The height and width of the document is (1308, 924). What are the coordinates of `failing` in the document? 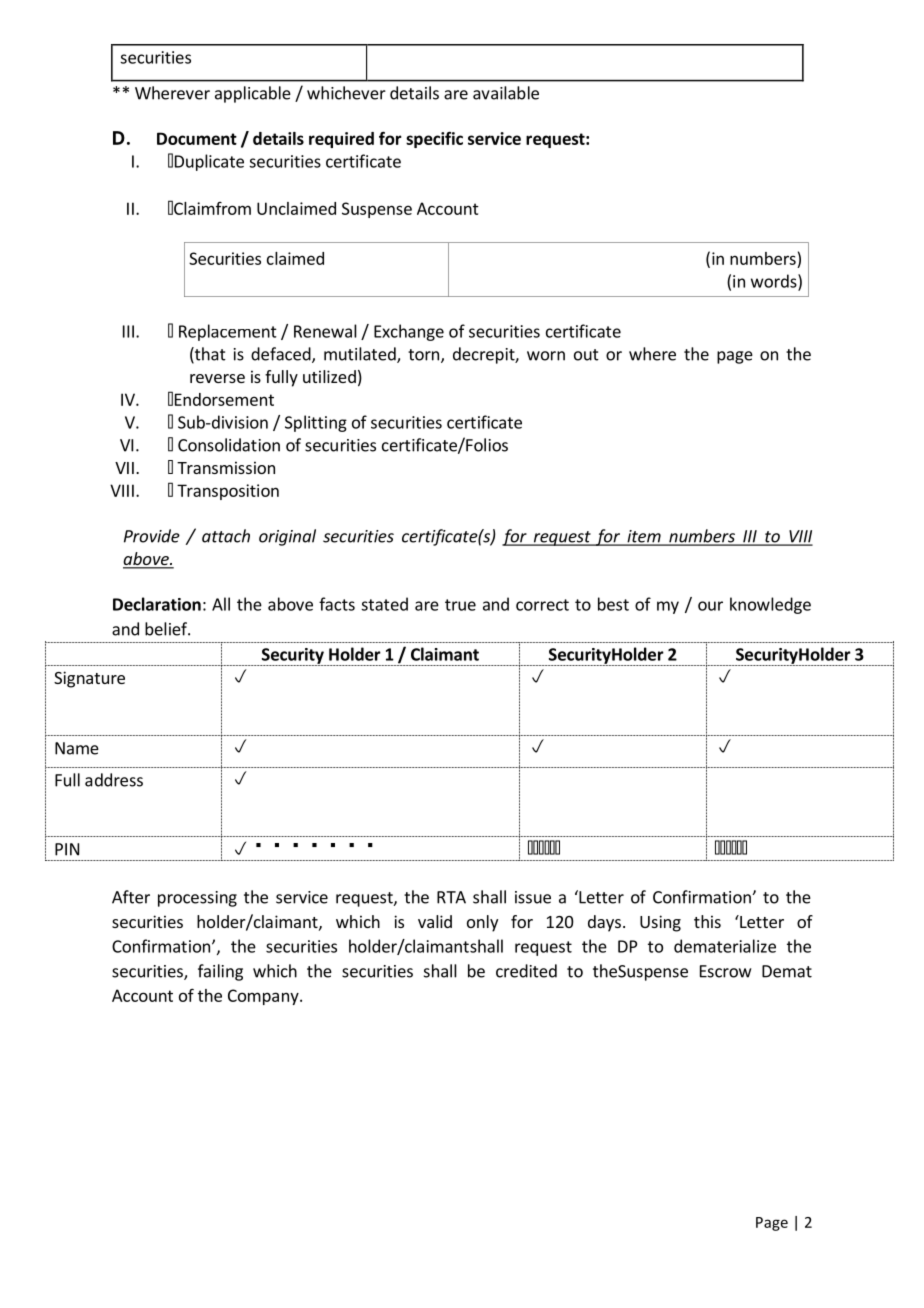 It's located at (220, 972).
